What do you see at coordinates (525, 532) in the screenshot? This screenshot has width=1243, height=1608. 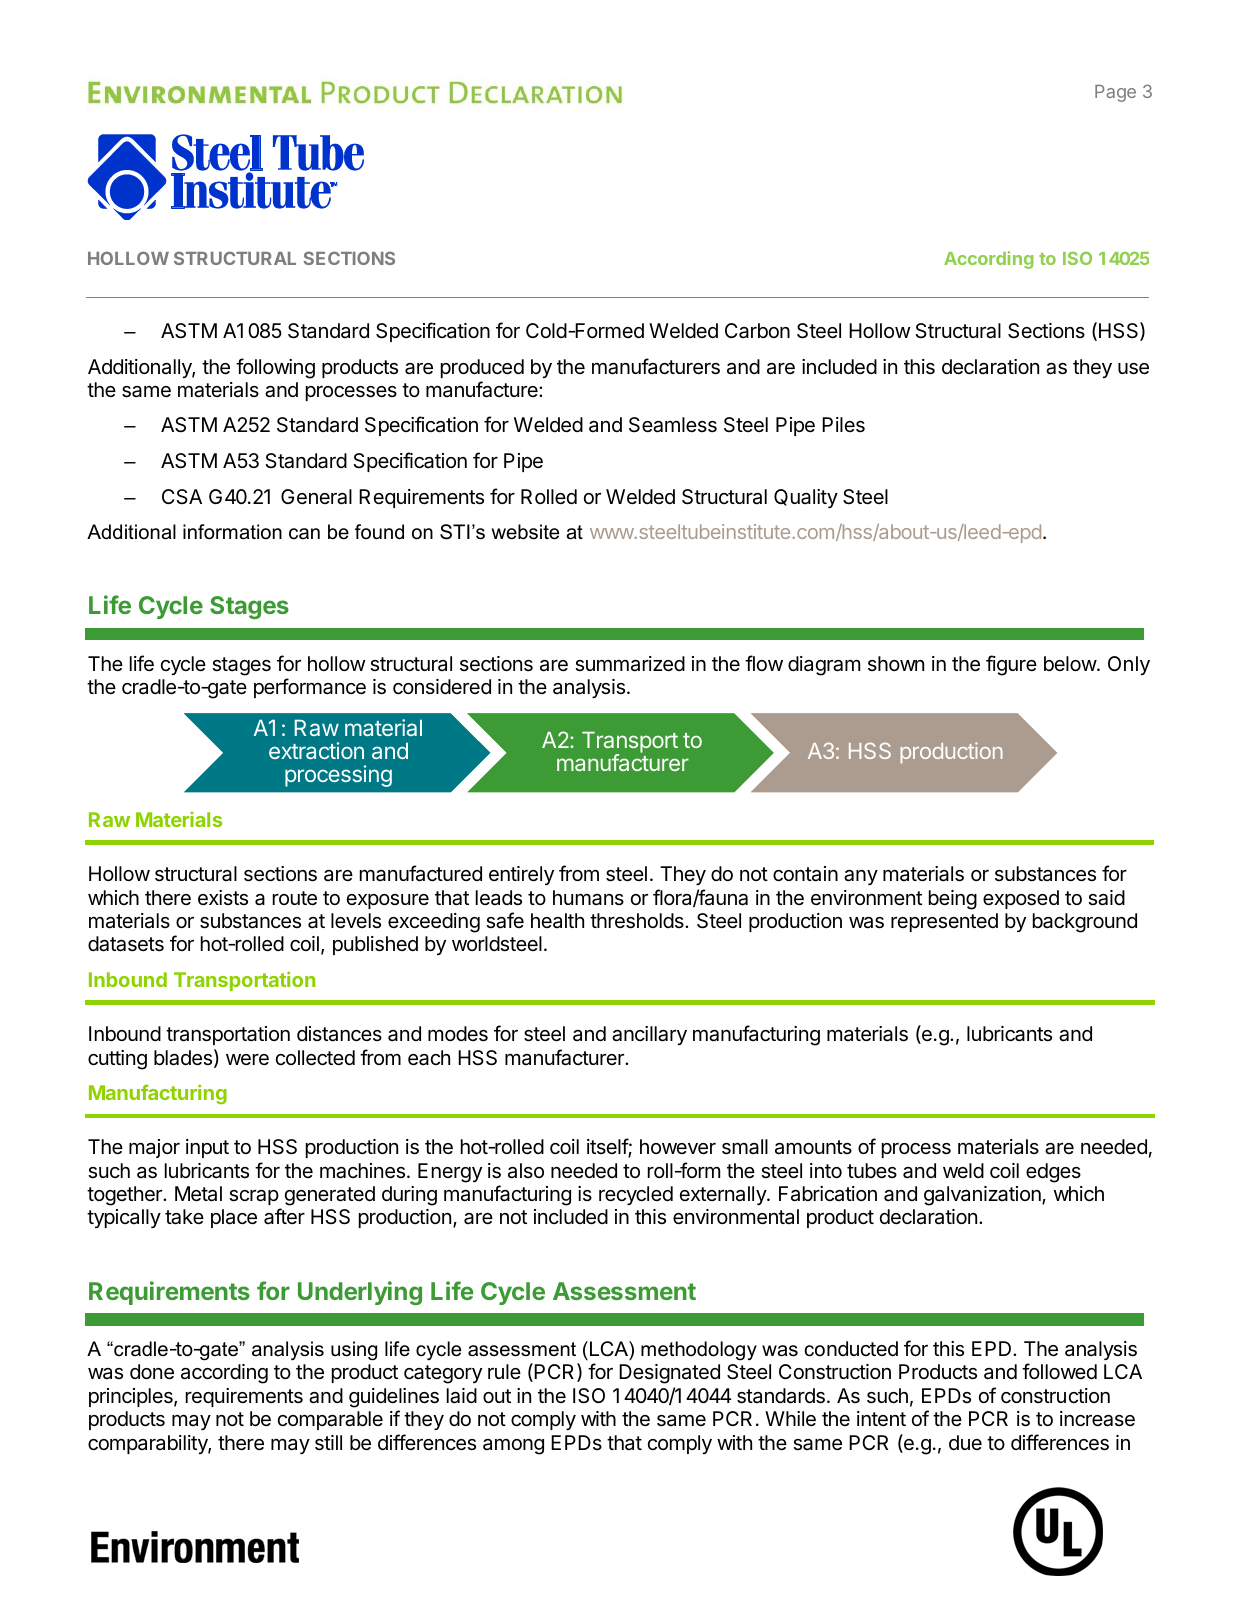 I see `website` at bounding box center [525, 532].
